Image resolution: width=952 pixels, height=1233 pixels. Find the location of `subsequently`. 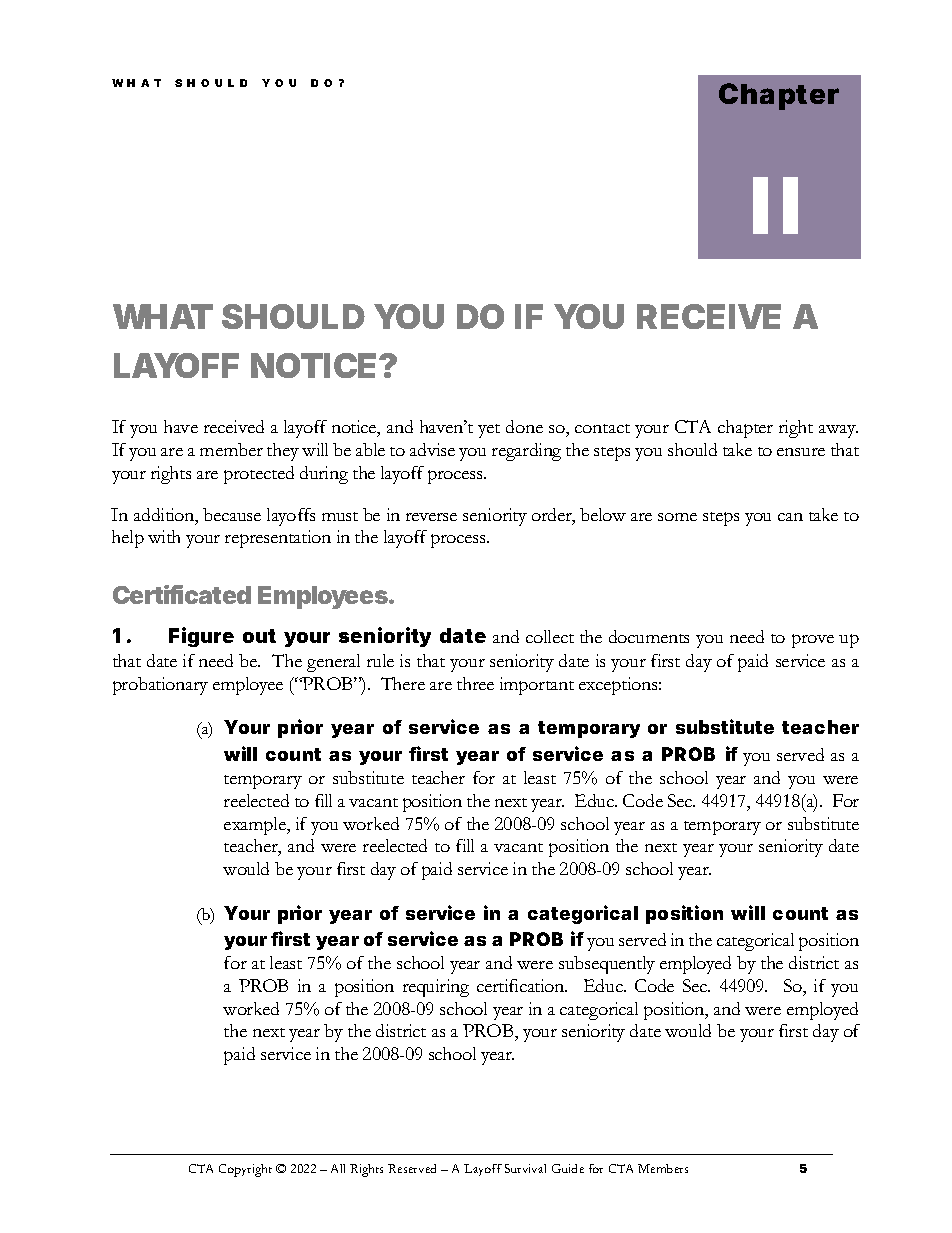

subsequently is located at coordinates (607, 965).
